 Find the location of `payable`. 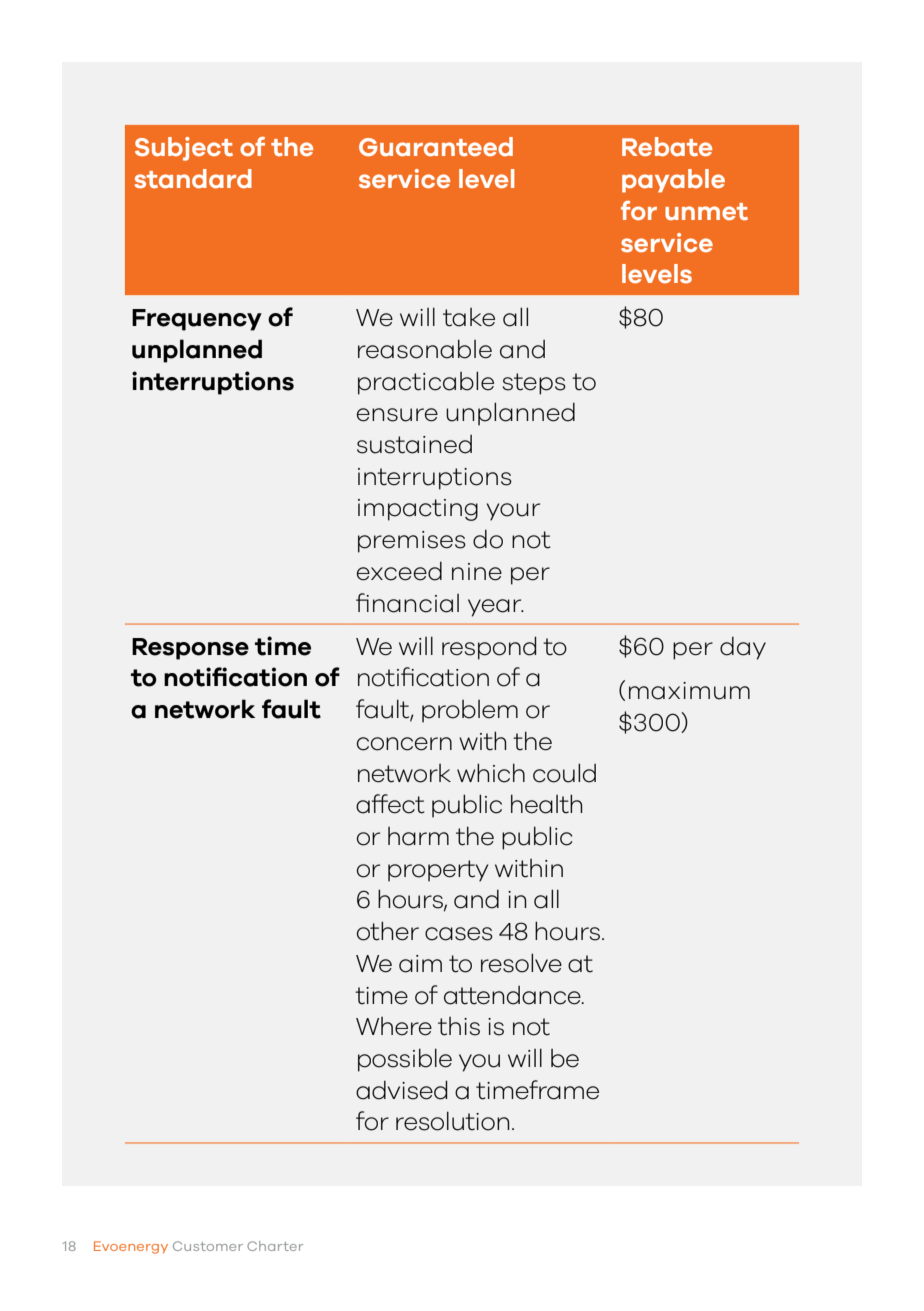

payable is located at coordinates (673, 181).
